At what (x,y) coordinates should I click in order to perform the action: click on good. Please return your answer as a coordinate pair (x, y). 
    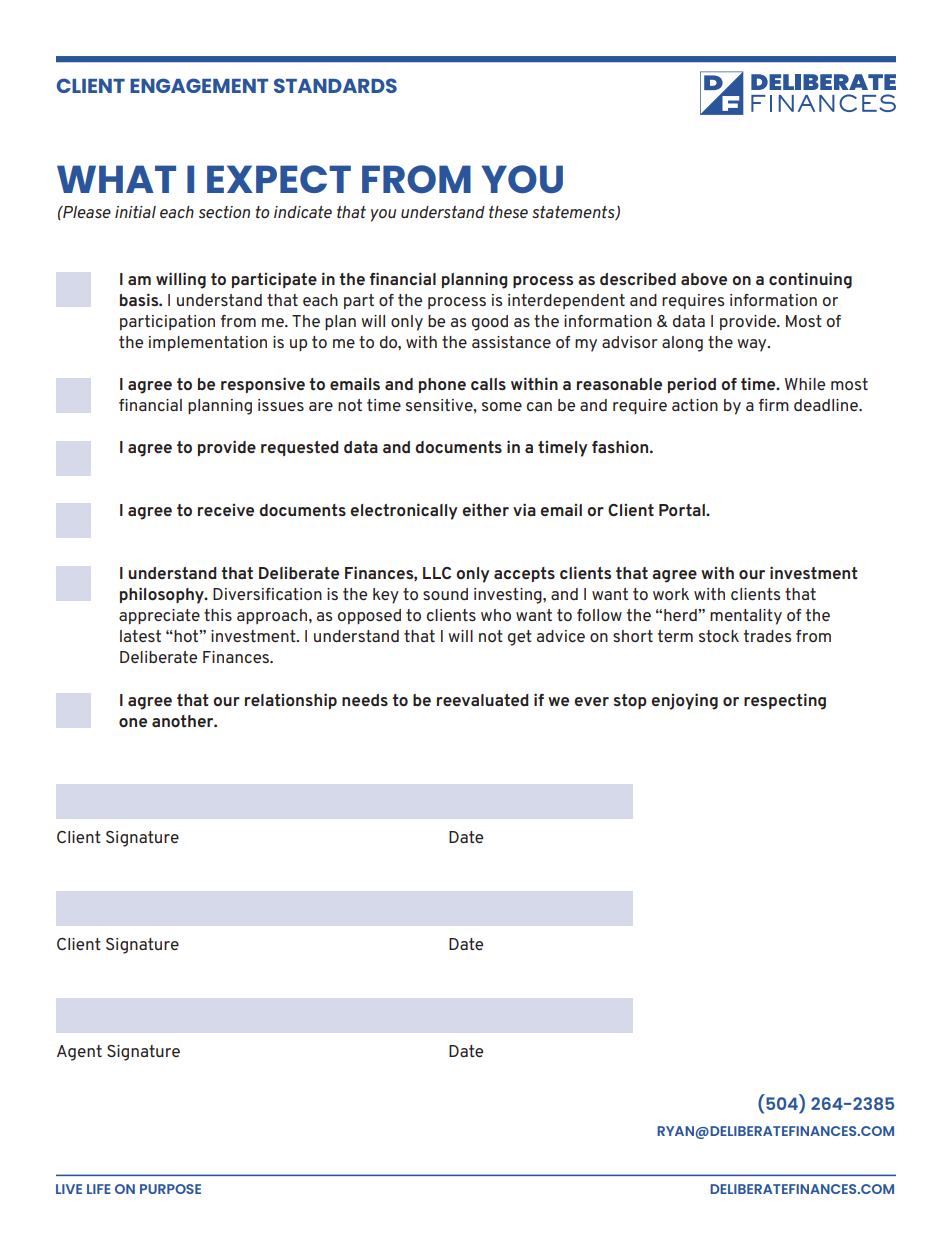
    Looking at the image, I should click on (490, 323).
